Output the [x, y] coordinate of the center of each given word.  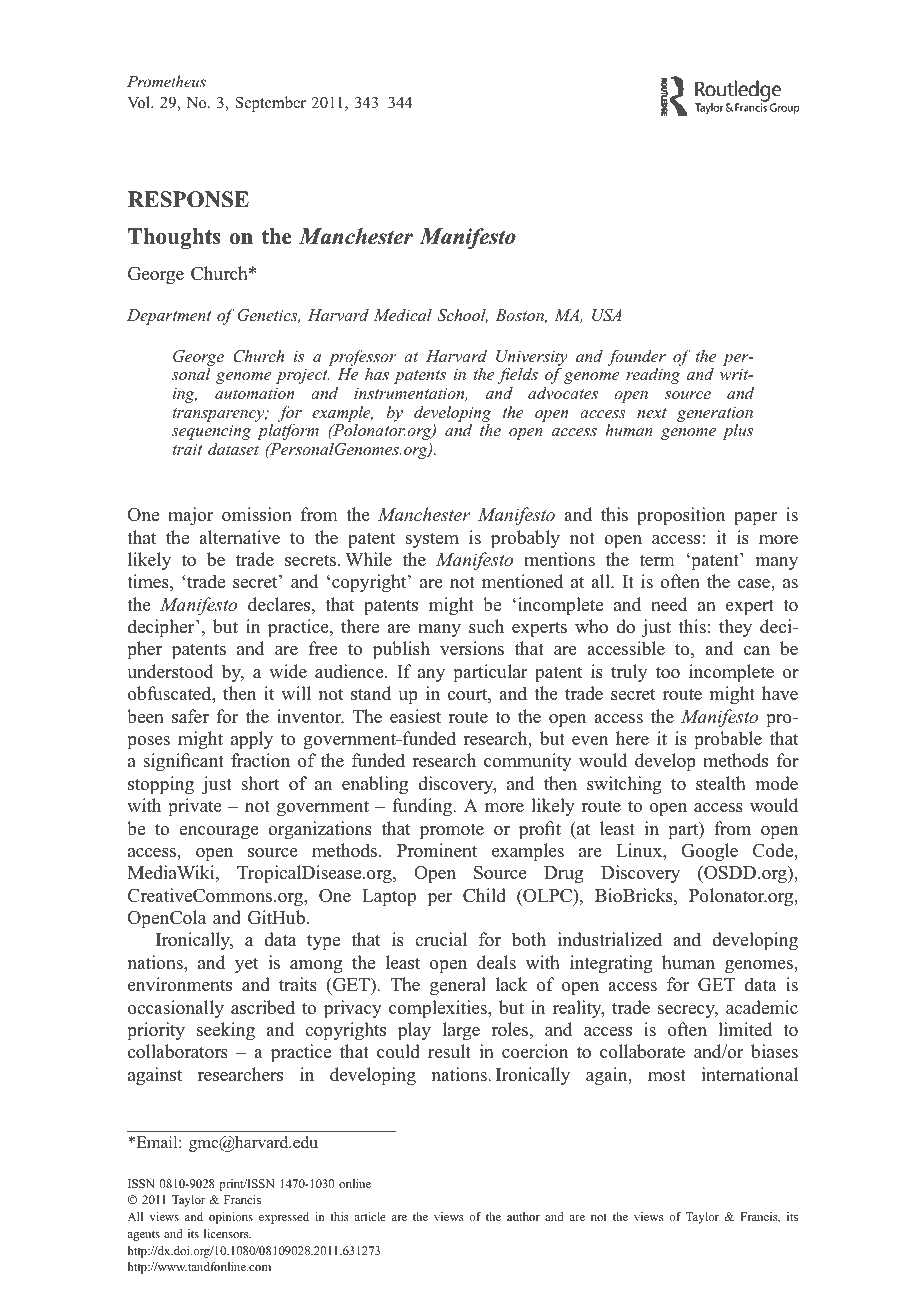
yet [247, 965]
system [432, 540]
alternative [239, 537]
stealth [721, 783]
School [462, 316]
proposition [681, 516]
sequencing [211, 432]
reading [653, 376]
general [458, 986]
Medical [403, 315]
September [271, 104]
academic [762, 1007]
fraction [260, 760]
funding [423, 807]
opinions [231, 1218]
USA [607, 315]
